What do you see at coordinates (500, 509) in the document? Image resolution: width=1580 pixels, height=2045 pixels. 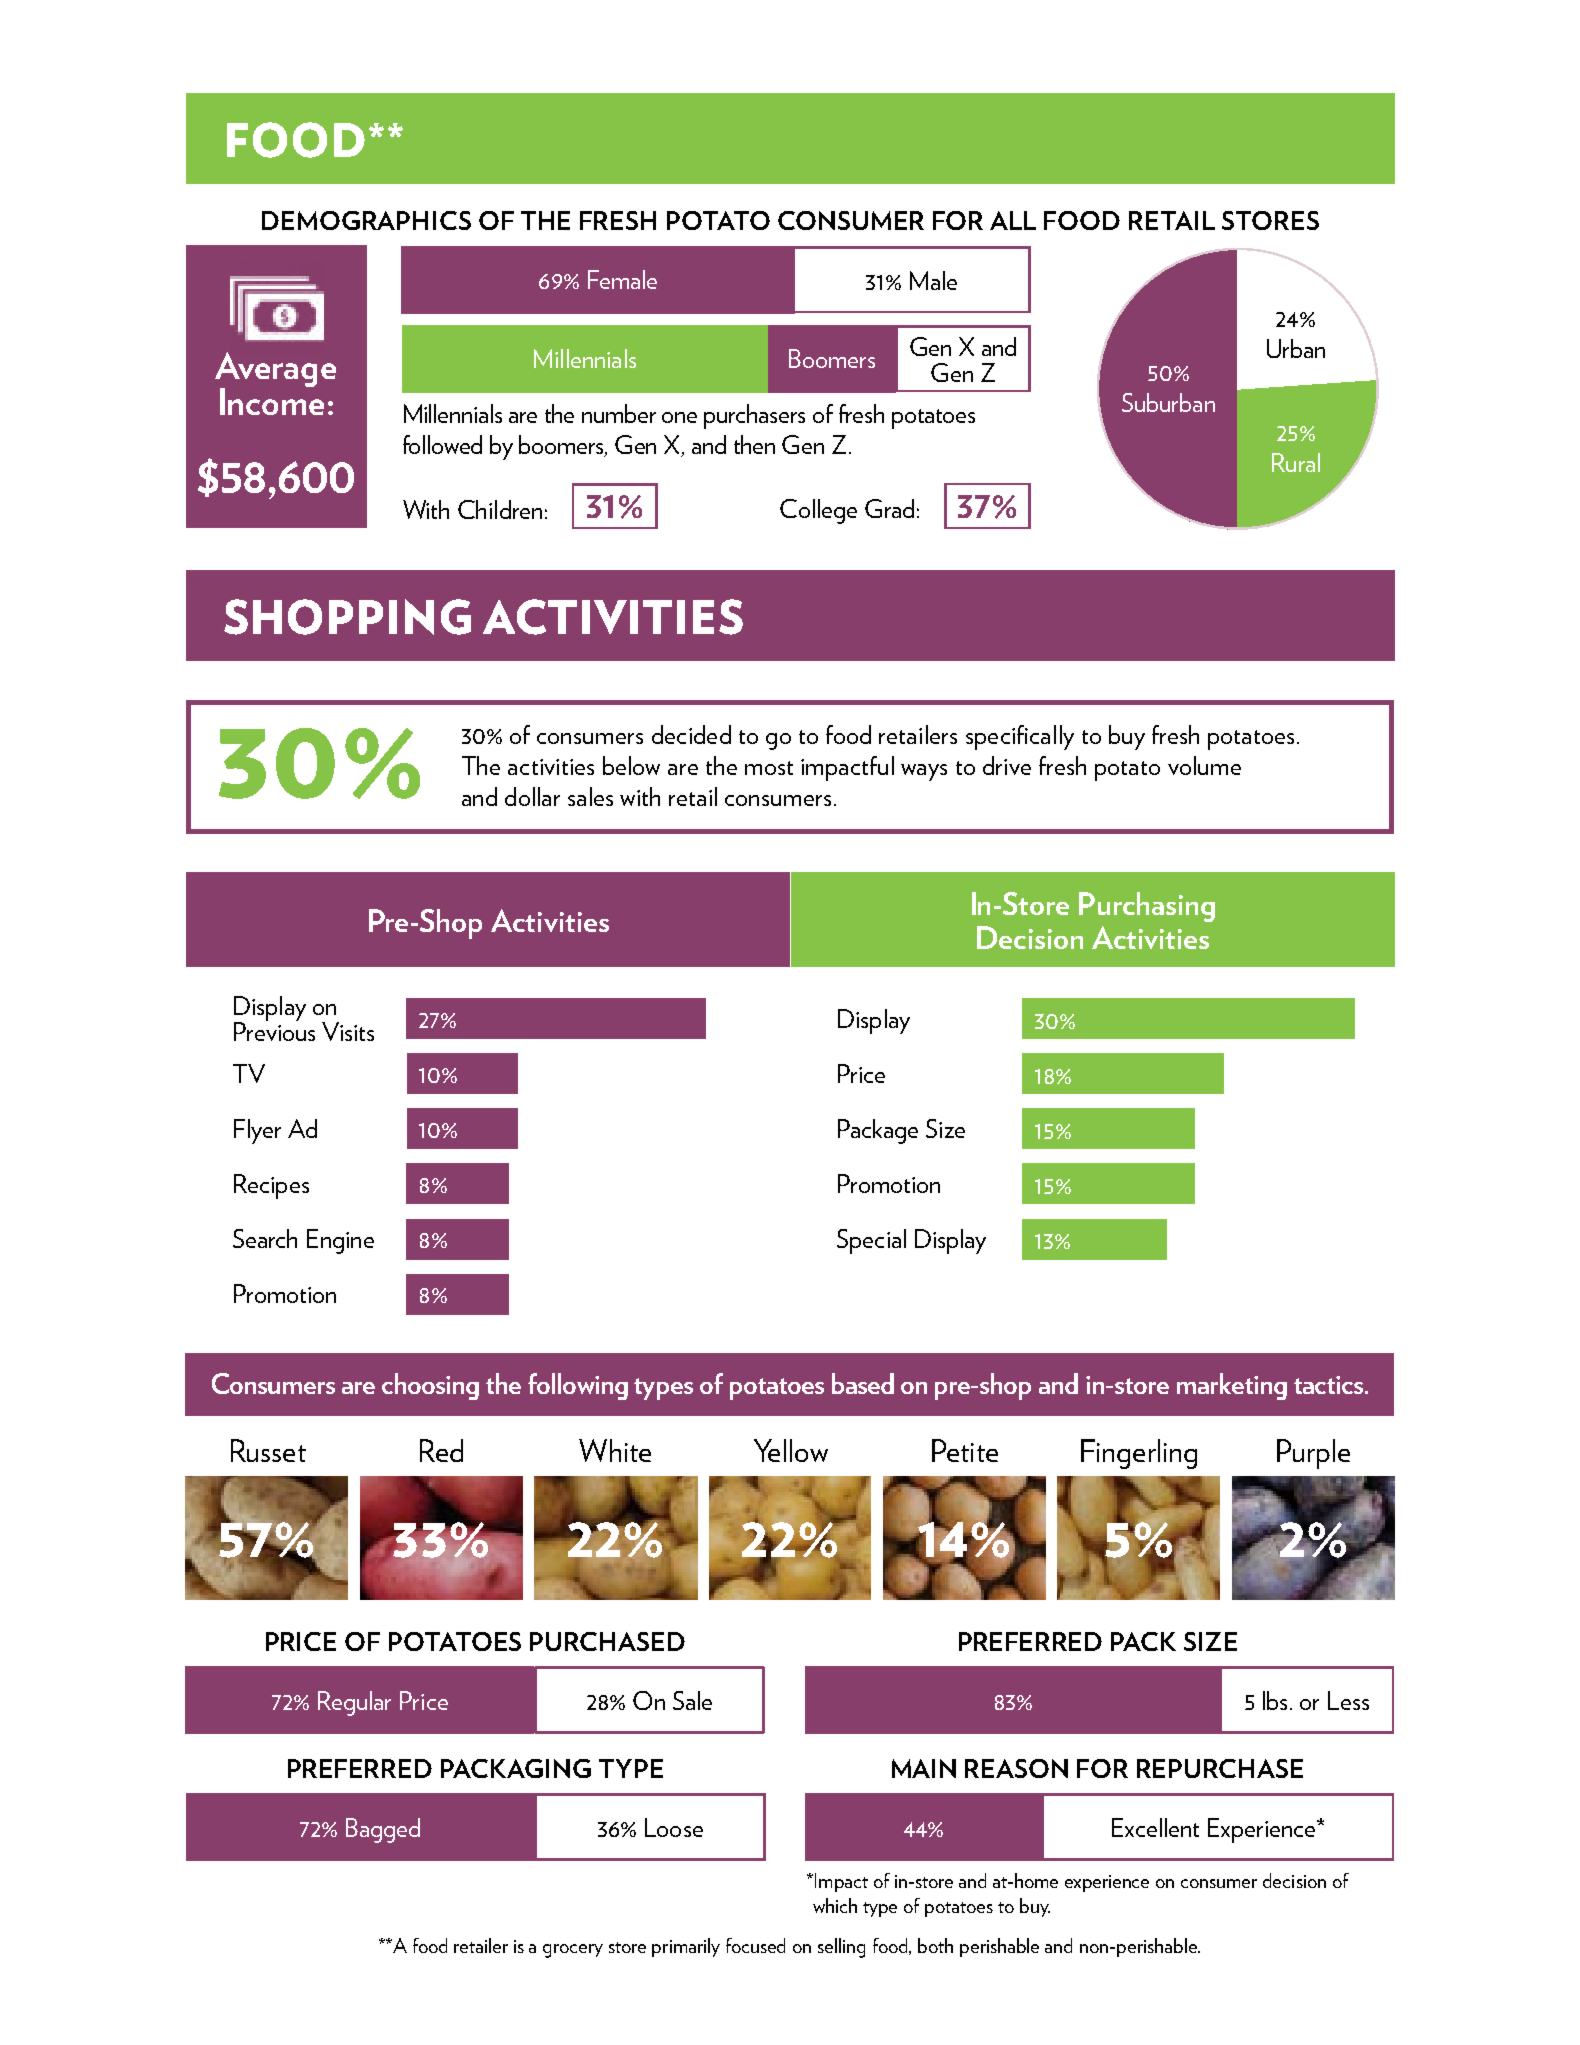 I see `Children` at bounding box center [500, 509].
